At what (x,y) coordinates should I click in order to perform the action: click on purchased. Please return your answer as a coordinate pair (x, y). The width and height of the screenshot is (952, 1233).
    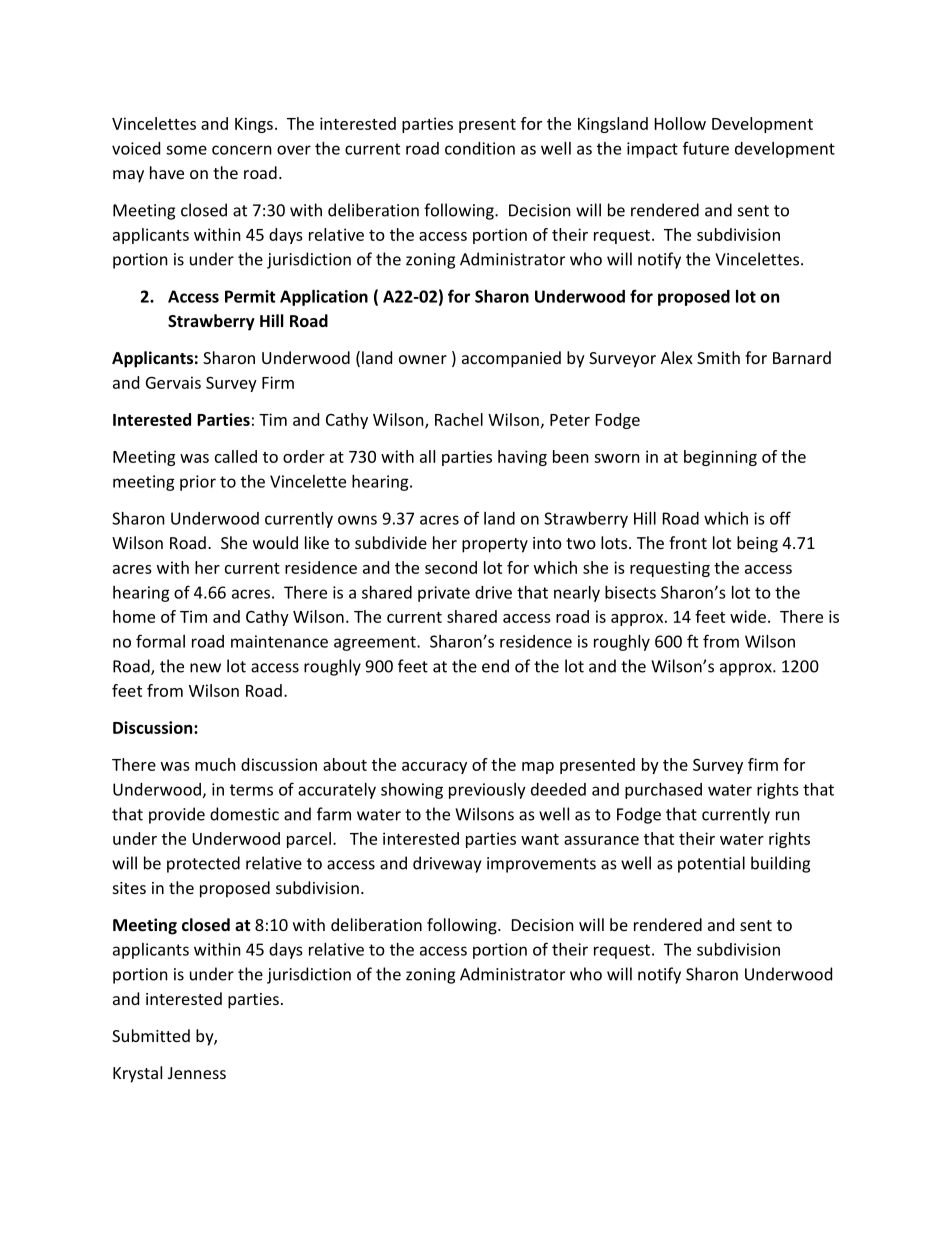
    Looking at the image, I should click on (663, 791).
